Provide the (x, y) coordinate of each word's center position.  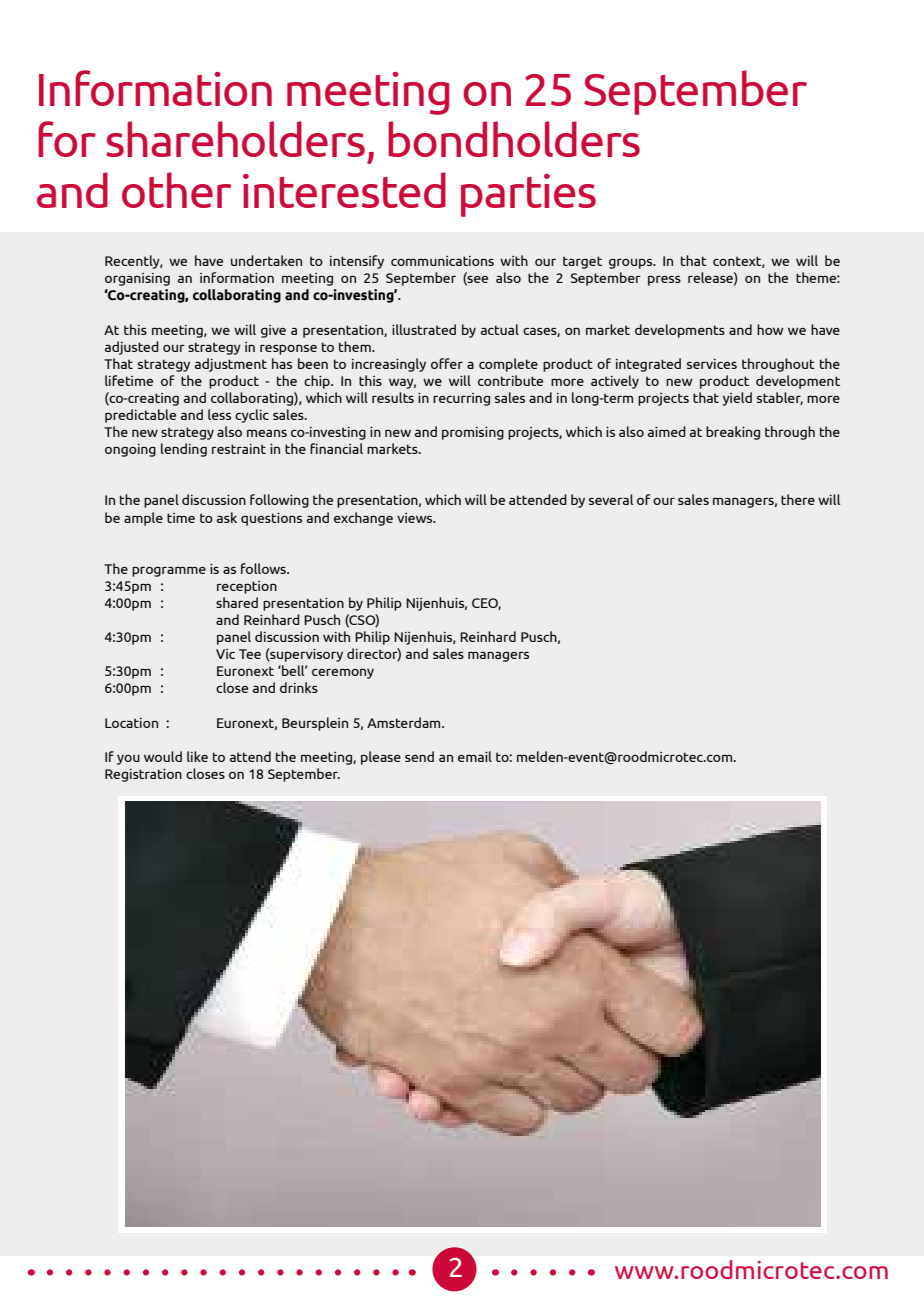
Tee (250, 654)
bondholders (514, 139)
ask (227, 517)
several (611, 499)
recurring (461, 399)
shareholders (235, 139)
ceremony (343, 673)
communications (442, 261)
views (416, 518)
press (664, 280)
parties (528, 195)
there (798, 499)
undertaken (266, 260)
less (219, 414)
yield (737, 399)
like (197, 756)
